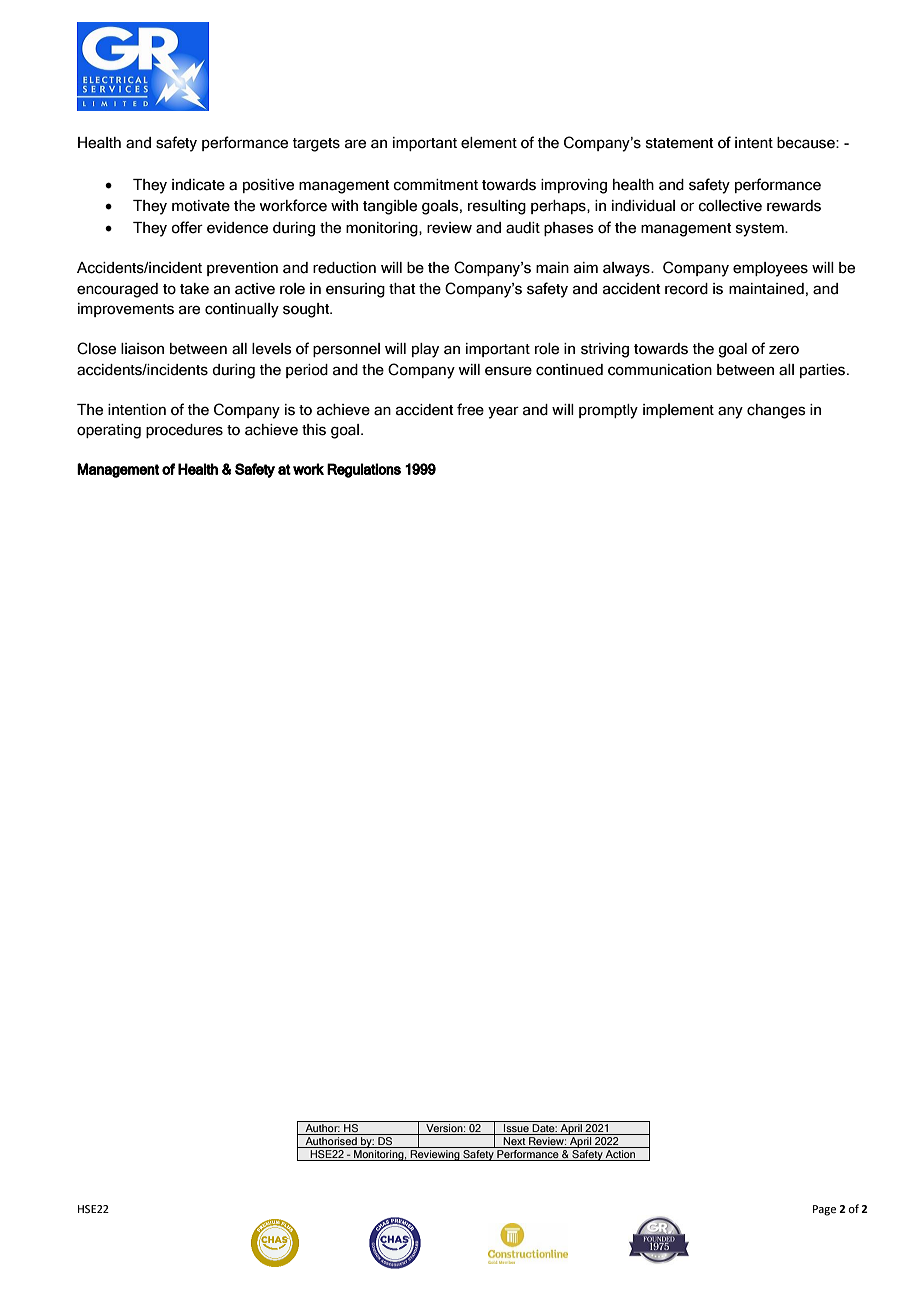 Image resolution: width=924 pixels, height=1308 pixels. What do you see at coordinates (198, 185) in the screenshot?
I see `indicate` at bounding box center [198, 185].
